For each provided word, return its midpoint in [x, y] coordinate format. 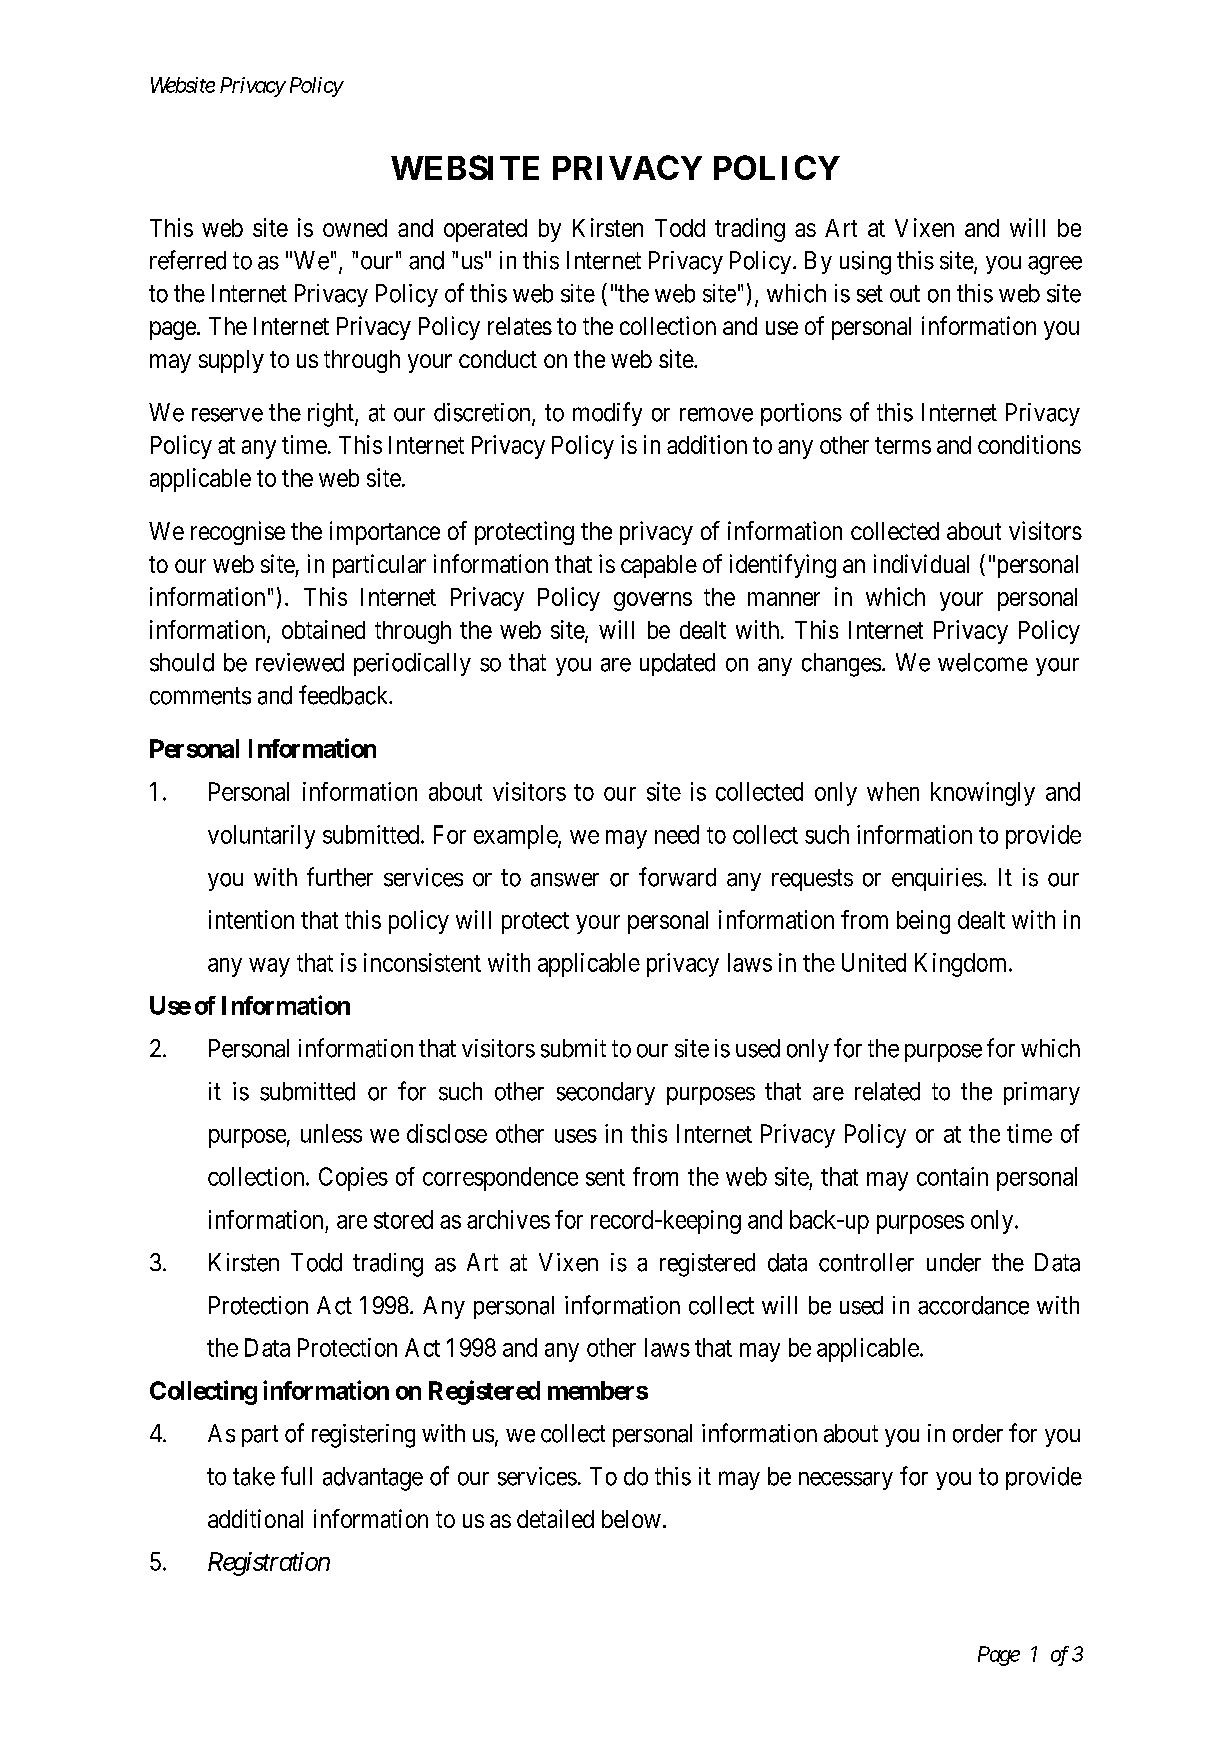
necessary [846, 1481]
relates [520, 326]
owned [355, 228]
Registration [269, 1564]
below [631, 1519]
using [865, 263]
